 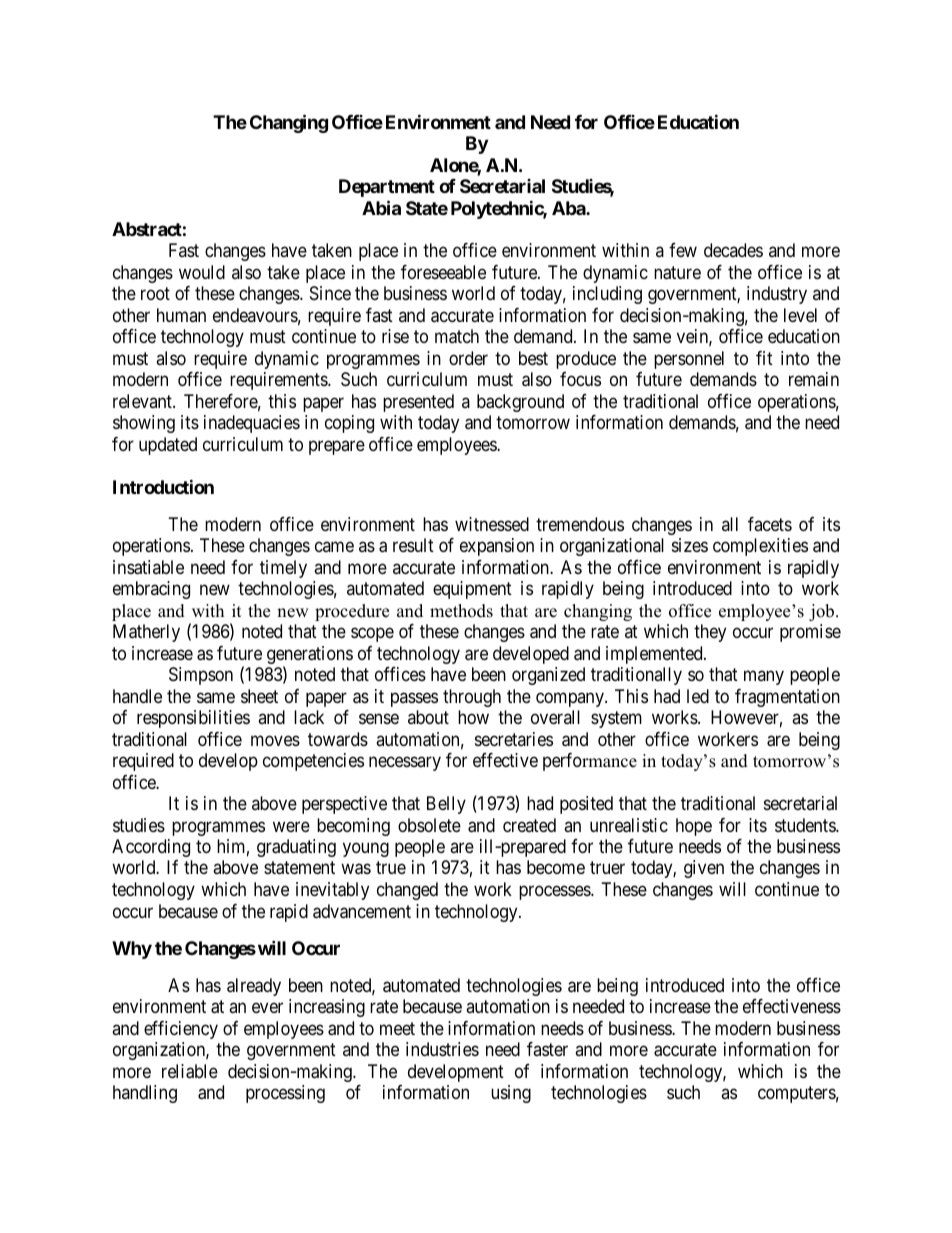 I want to click on Aba, so click(x=569, y=208).
